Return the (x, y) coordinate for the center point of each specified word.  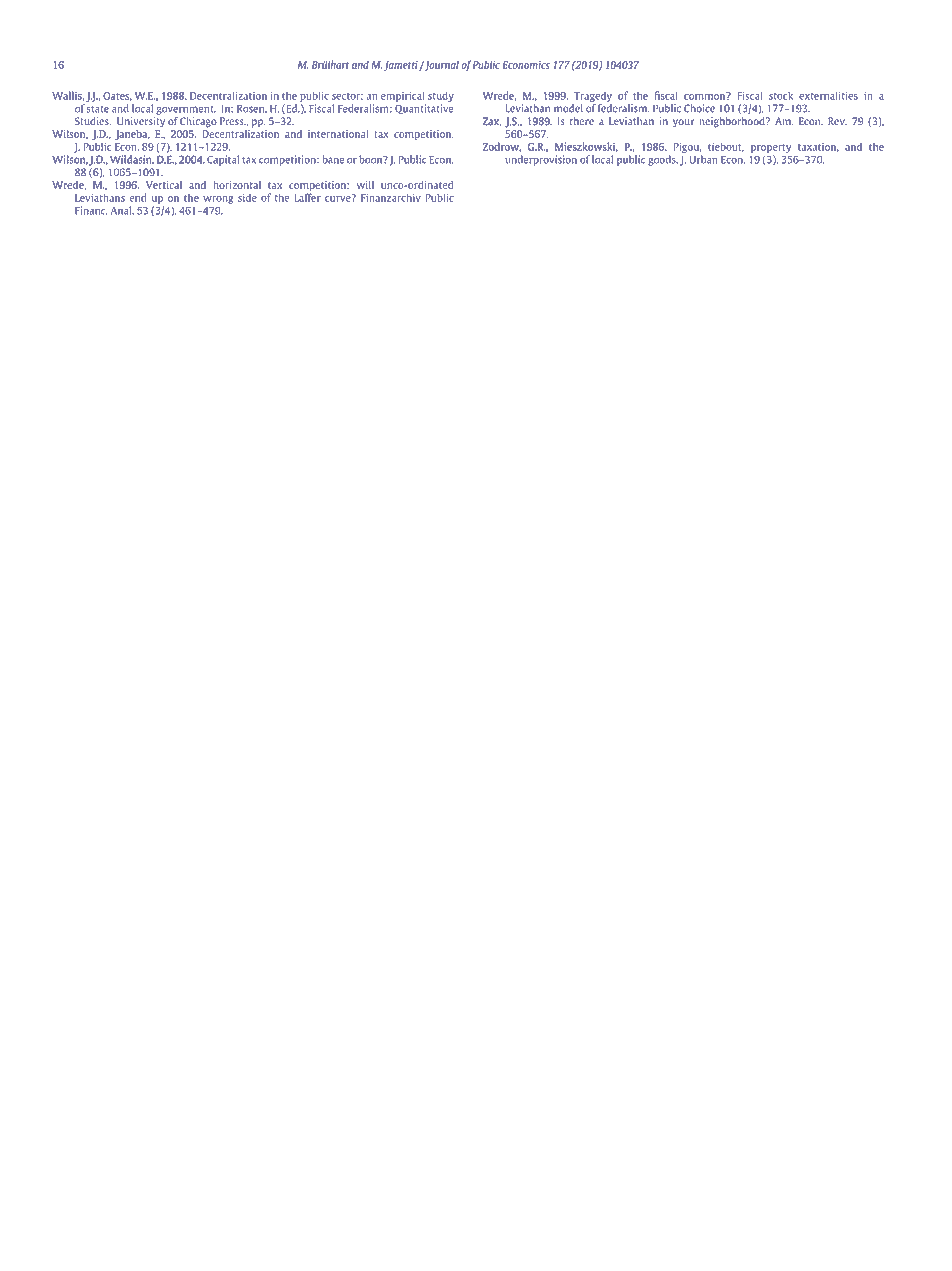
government (186, 110)
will (365, 185)
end (137, 197)
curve (339, 198)
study (441, 96)
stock (781, 95)
